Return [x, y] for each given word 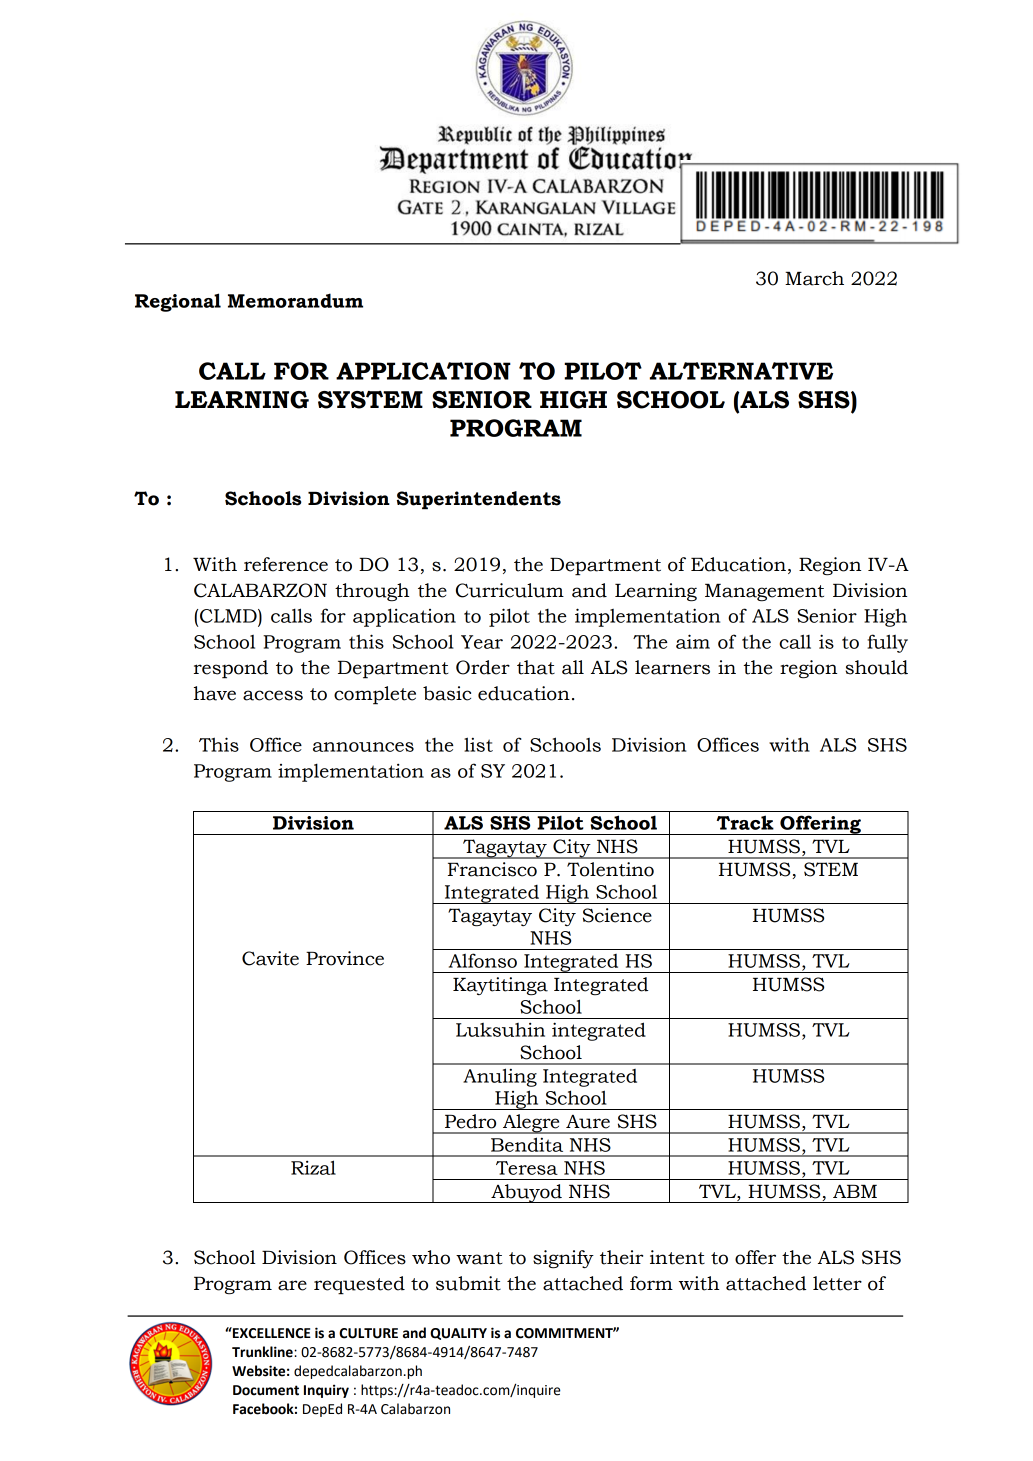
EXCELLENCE [271, 1333]
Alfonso [483, 960]
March [814, 278]
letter [837, 1283]
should [877, 667]
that [536, 667]
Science [617, 915]
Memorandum [295, 300]
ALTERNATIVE [741, 371]
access [273, 695]
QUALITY [458, 1334]
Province [345, 958]
